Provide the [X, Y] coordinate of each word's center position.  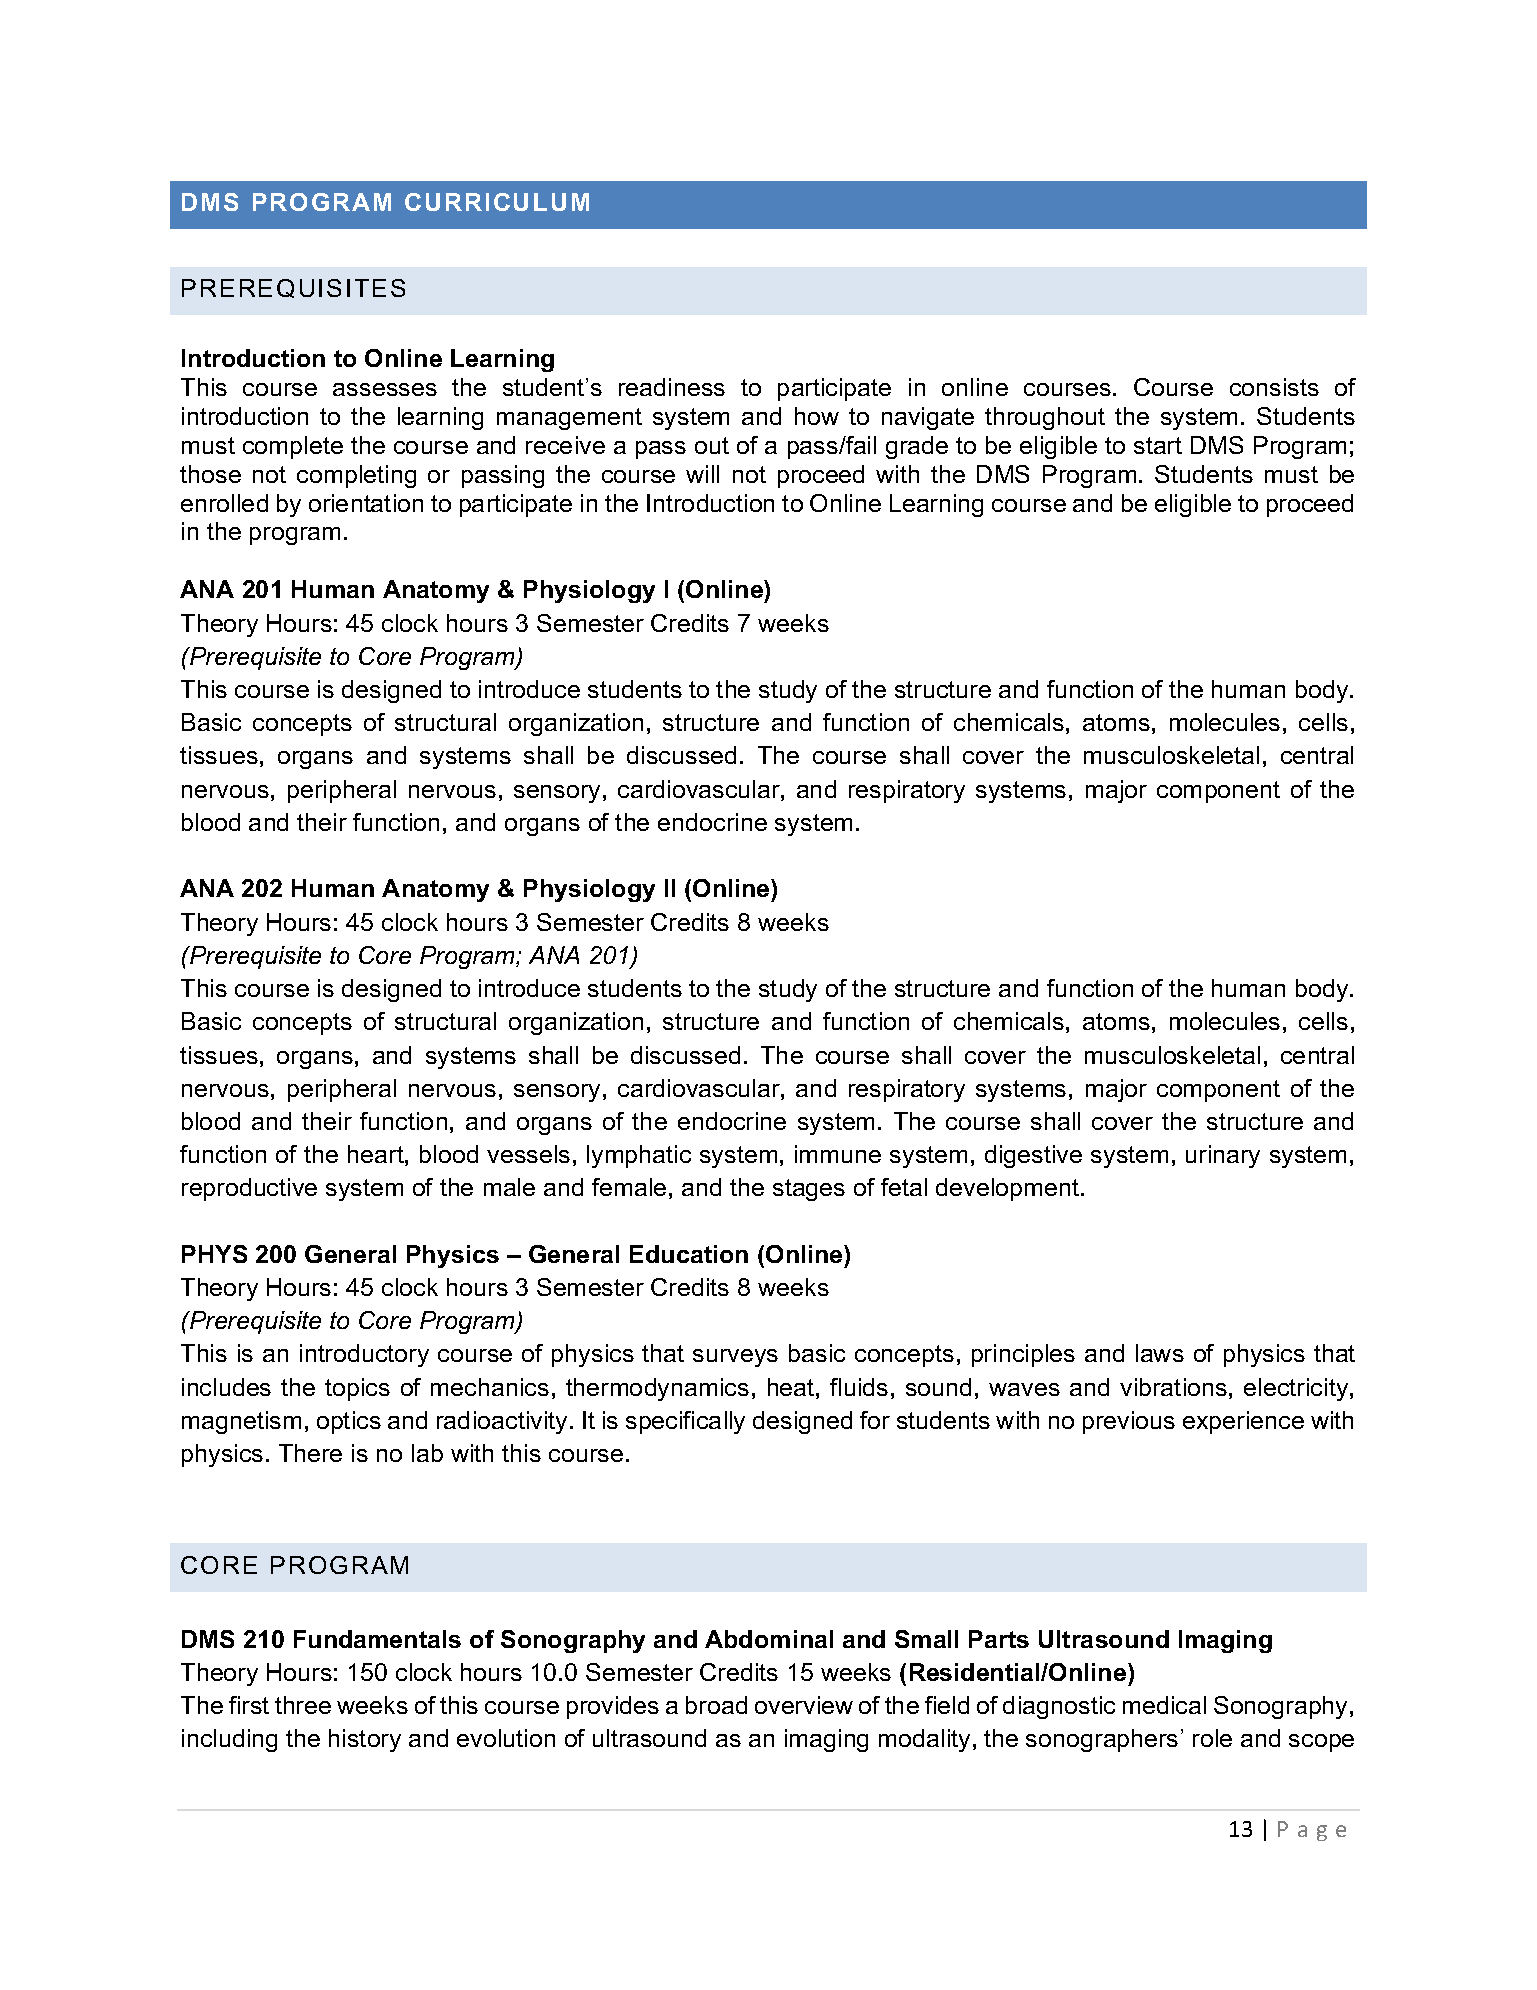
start [1158, 445]
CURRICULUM [497, 202]
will [702, 474]
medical [1164, 1705]
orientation [366, 503]
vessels [528, 1154]
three [303, 1705]
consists [1274, 387]
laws [1160, 1353]
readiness [672, 387]
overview [804, 1705]
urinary [1223, 1156]
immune [838, 1154]
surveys [735, 1358]
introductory [364, 1355]
